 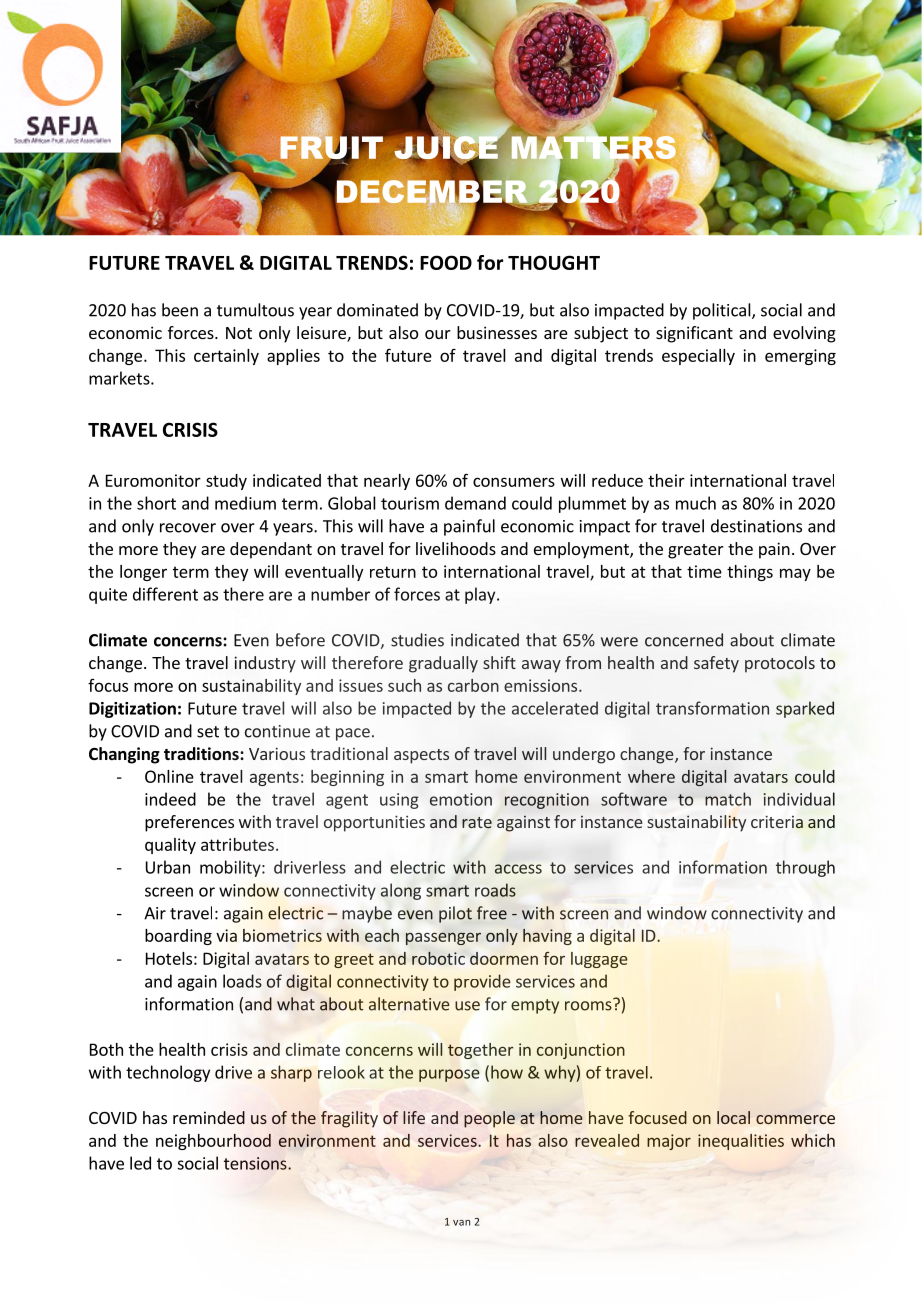 What do you see at coordinates (226, 357) in the screenshot?
I see `certainly` at bounding box center [226, 357].
